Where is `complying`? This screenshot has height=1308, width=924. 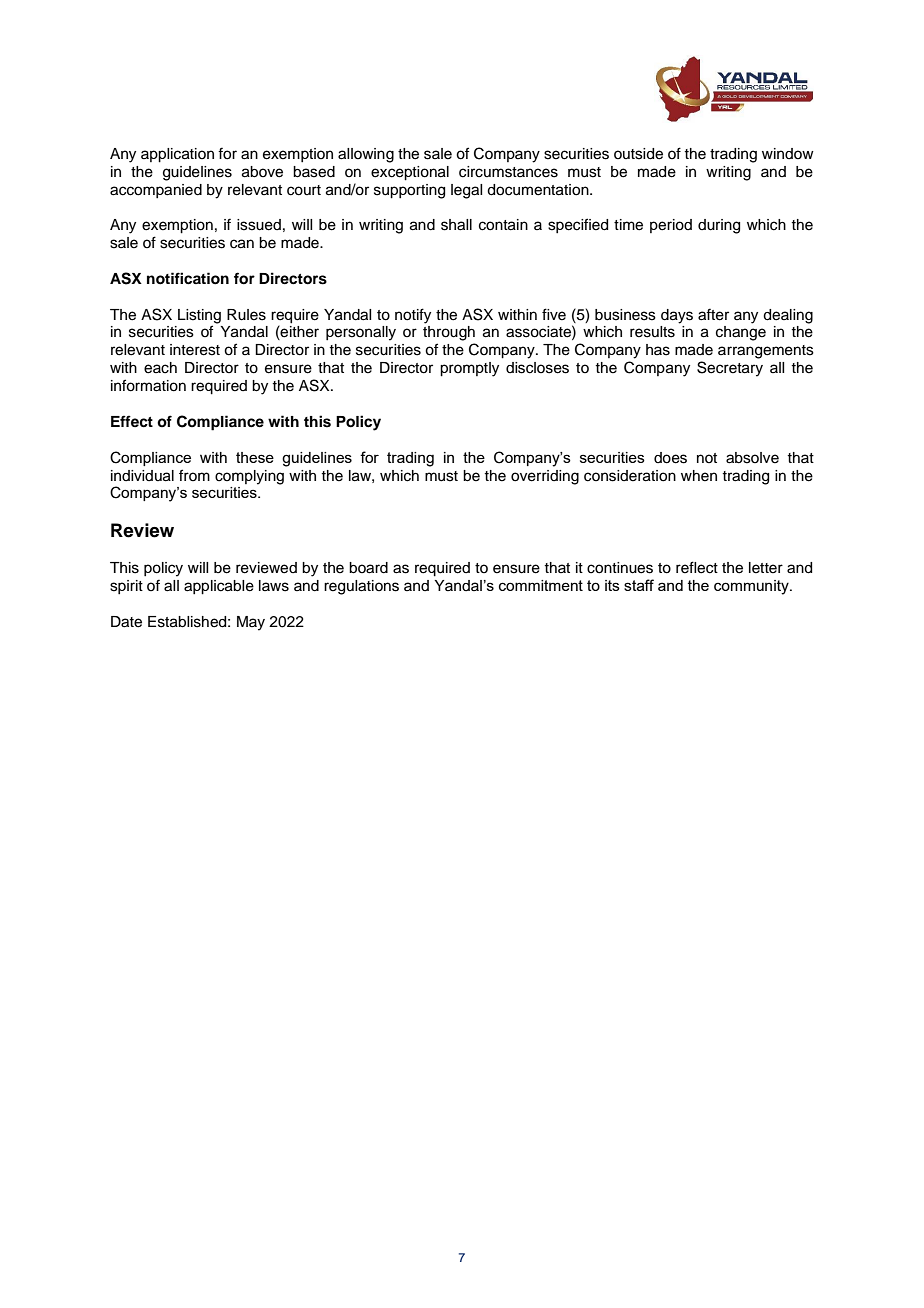 complying is located at coordinates (249, 477).
